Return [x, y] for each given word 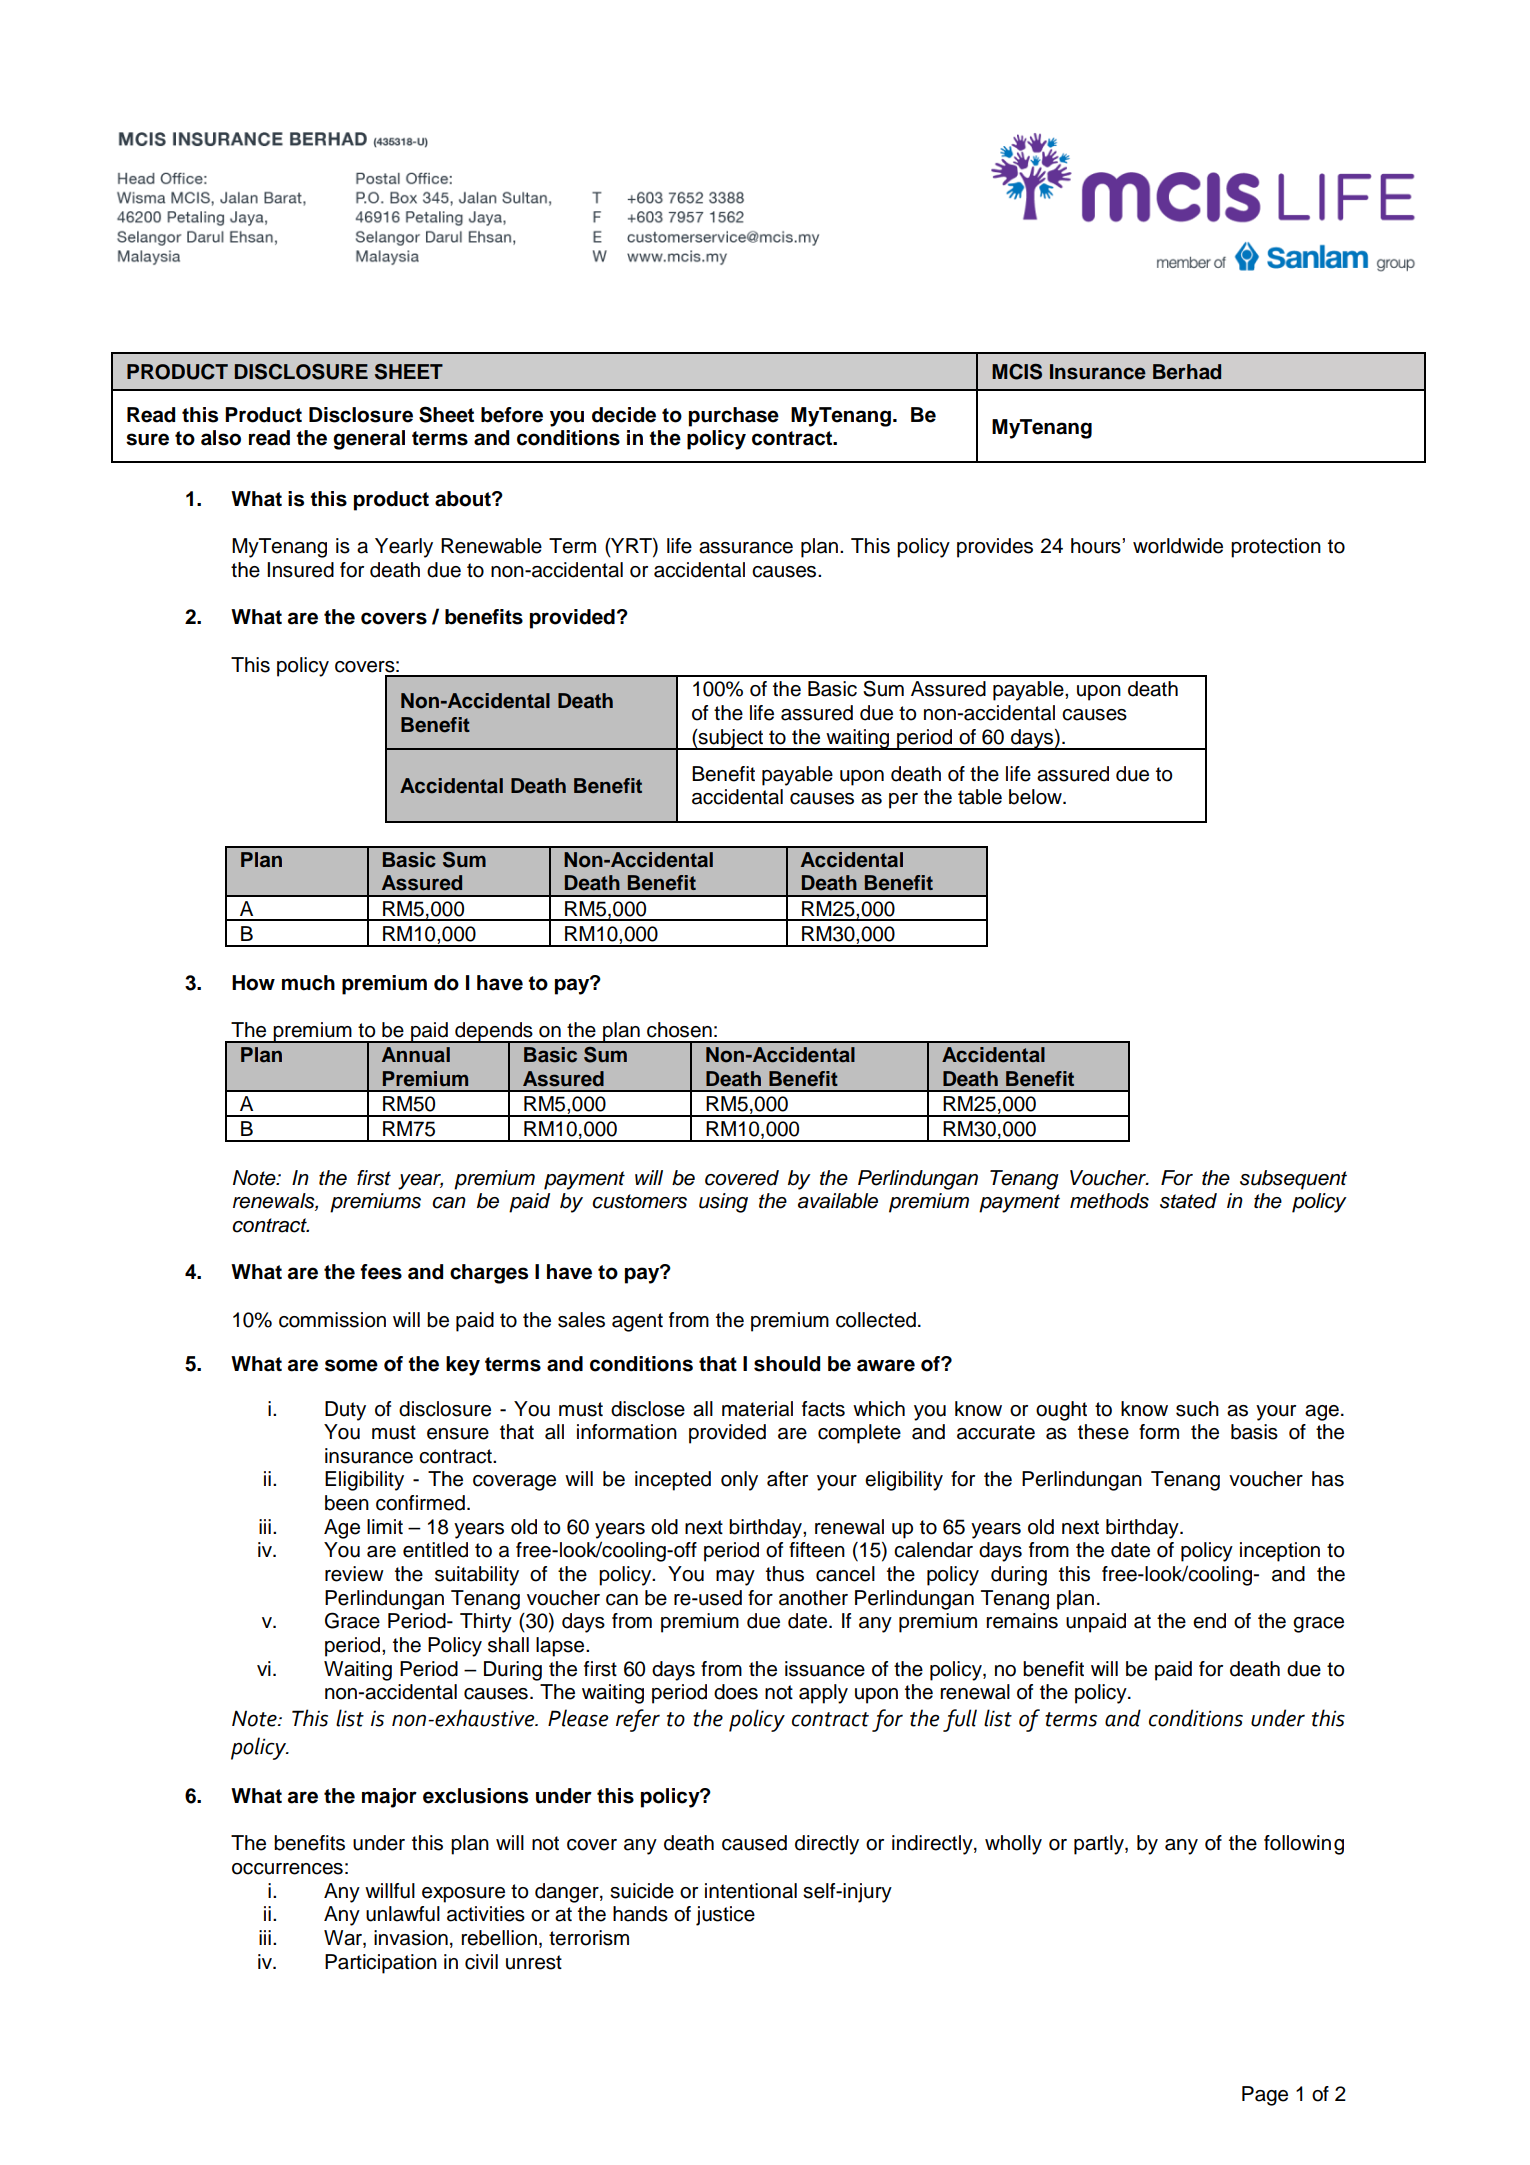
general [369, 440]
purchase [734, 417]
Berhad [1187, 372]
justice [725, 1916]
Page [1265, 2096]
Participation [381, 1964]
